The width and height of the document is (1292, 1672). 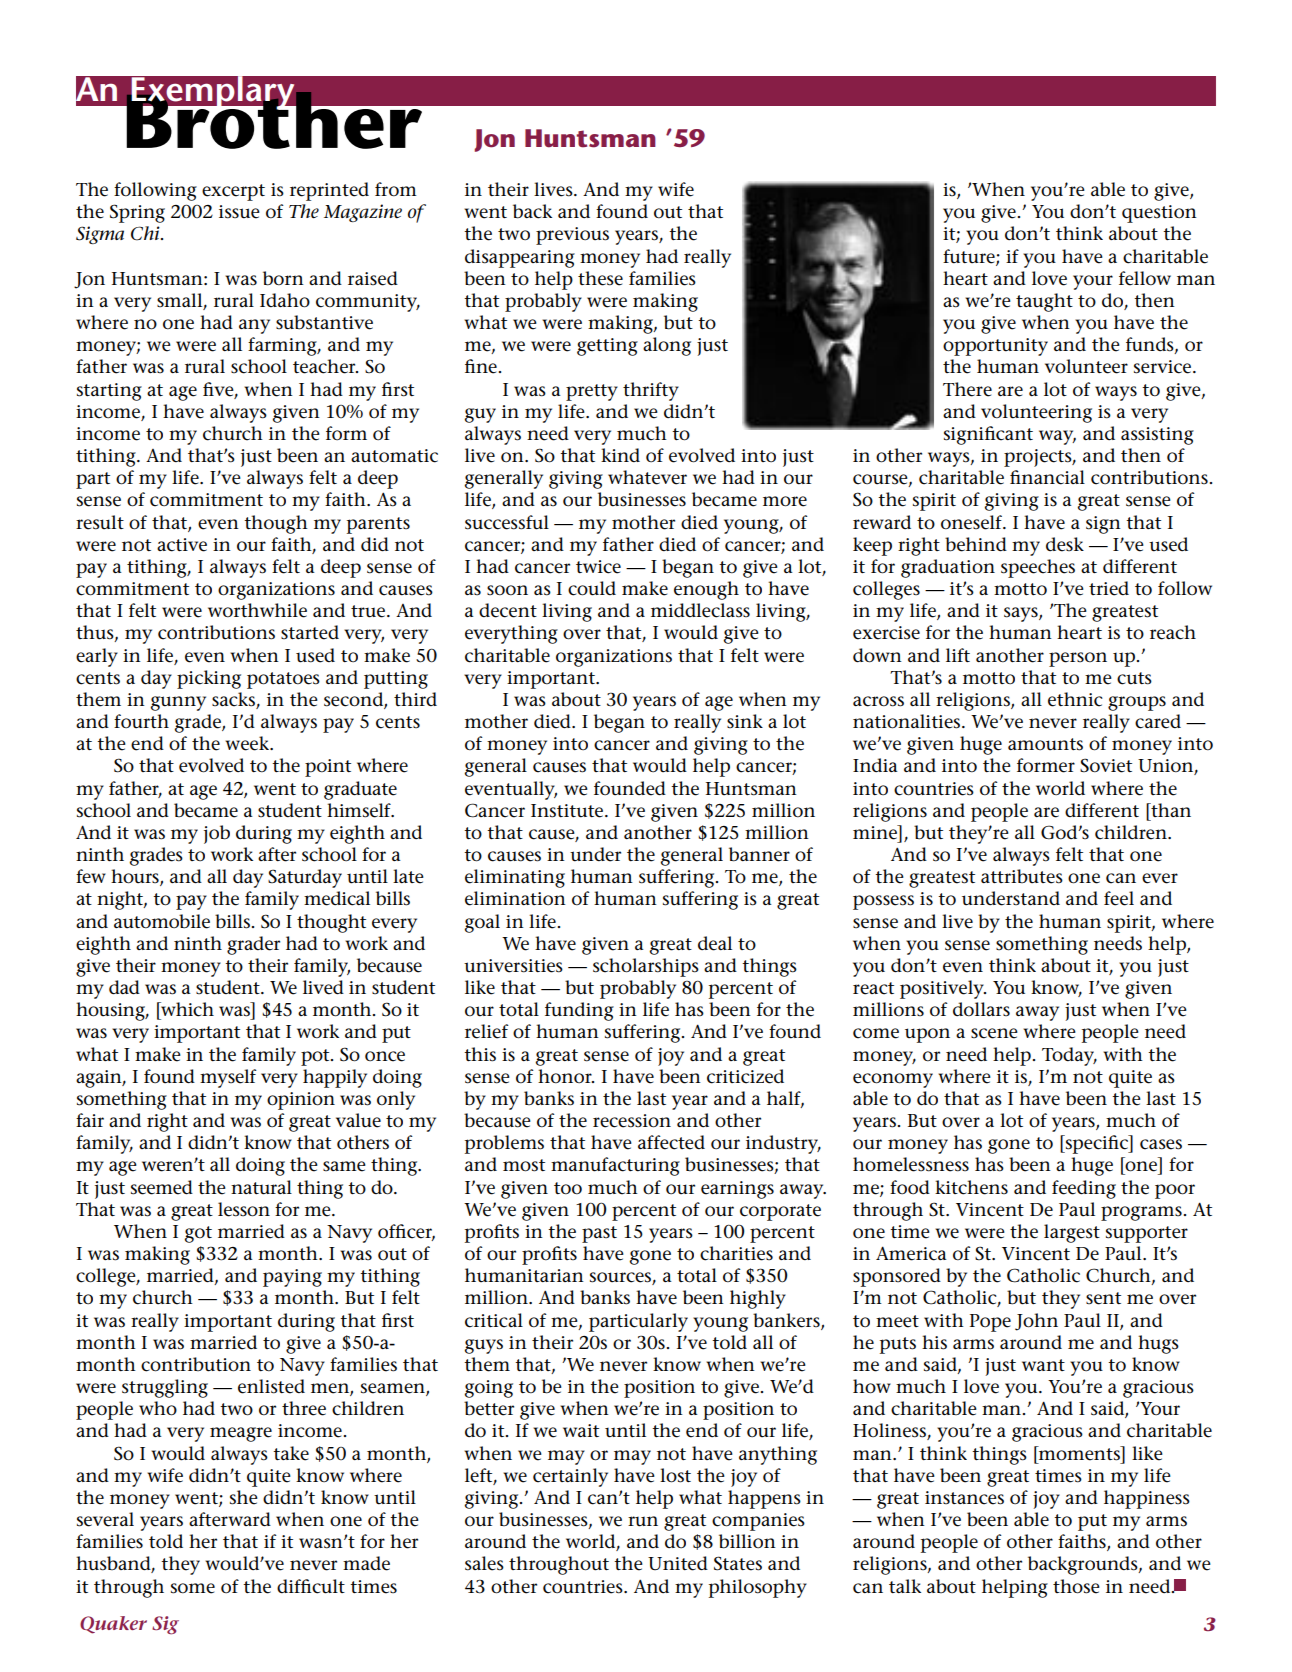 I want to click on future, so click(x=970, y=257).
